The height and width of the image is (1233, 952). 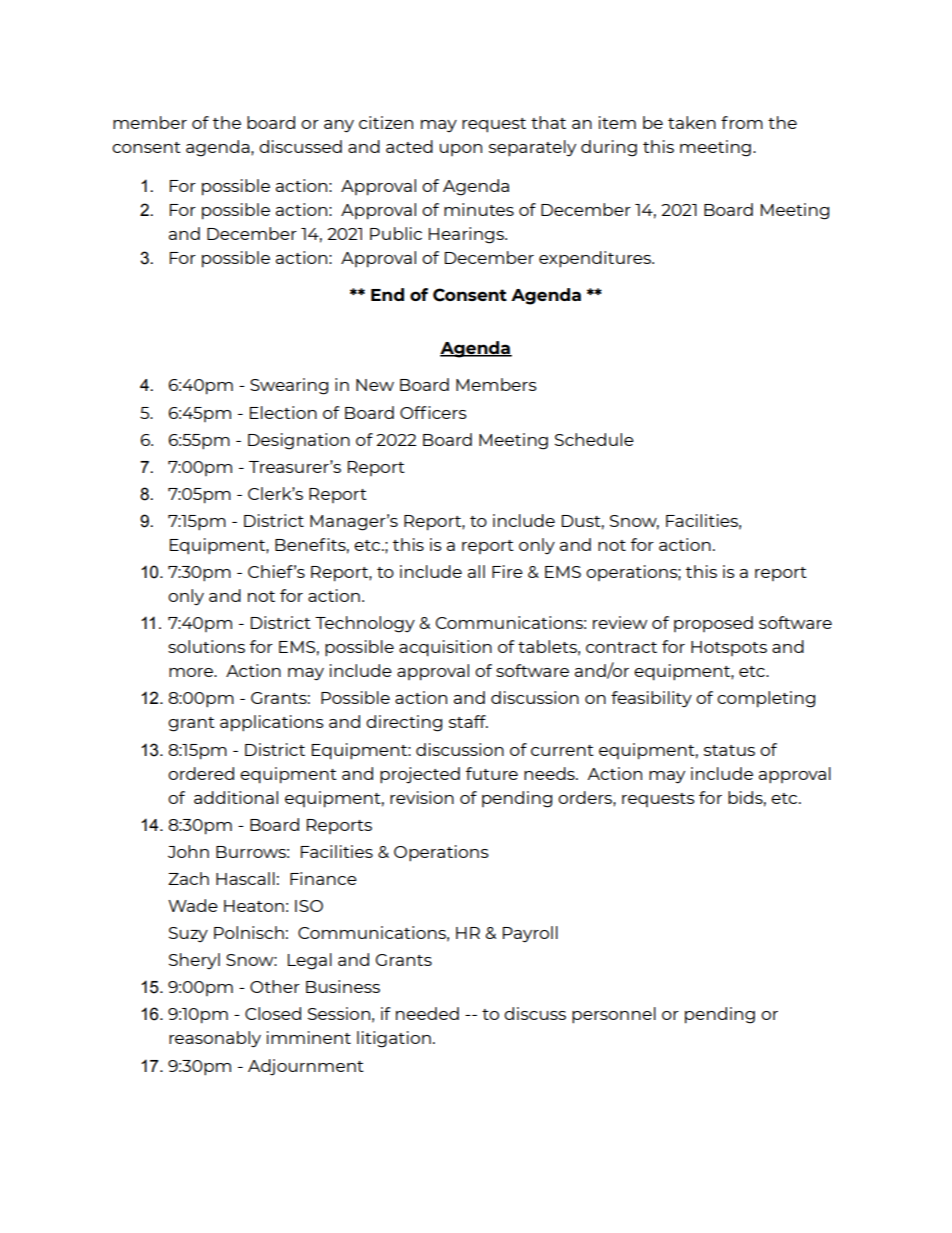 What do you see at coordinates (427, 1013) in the image?
I see `needed` at bounding box center [427, 1013].
